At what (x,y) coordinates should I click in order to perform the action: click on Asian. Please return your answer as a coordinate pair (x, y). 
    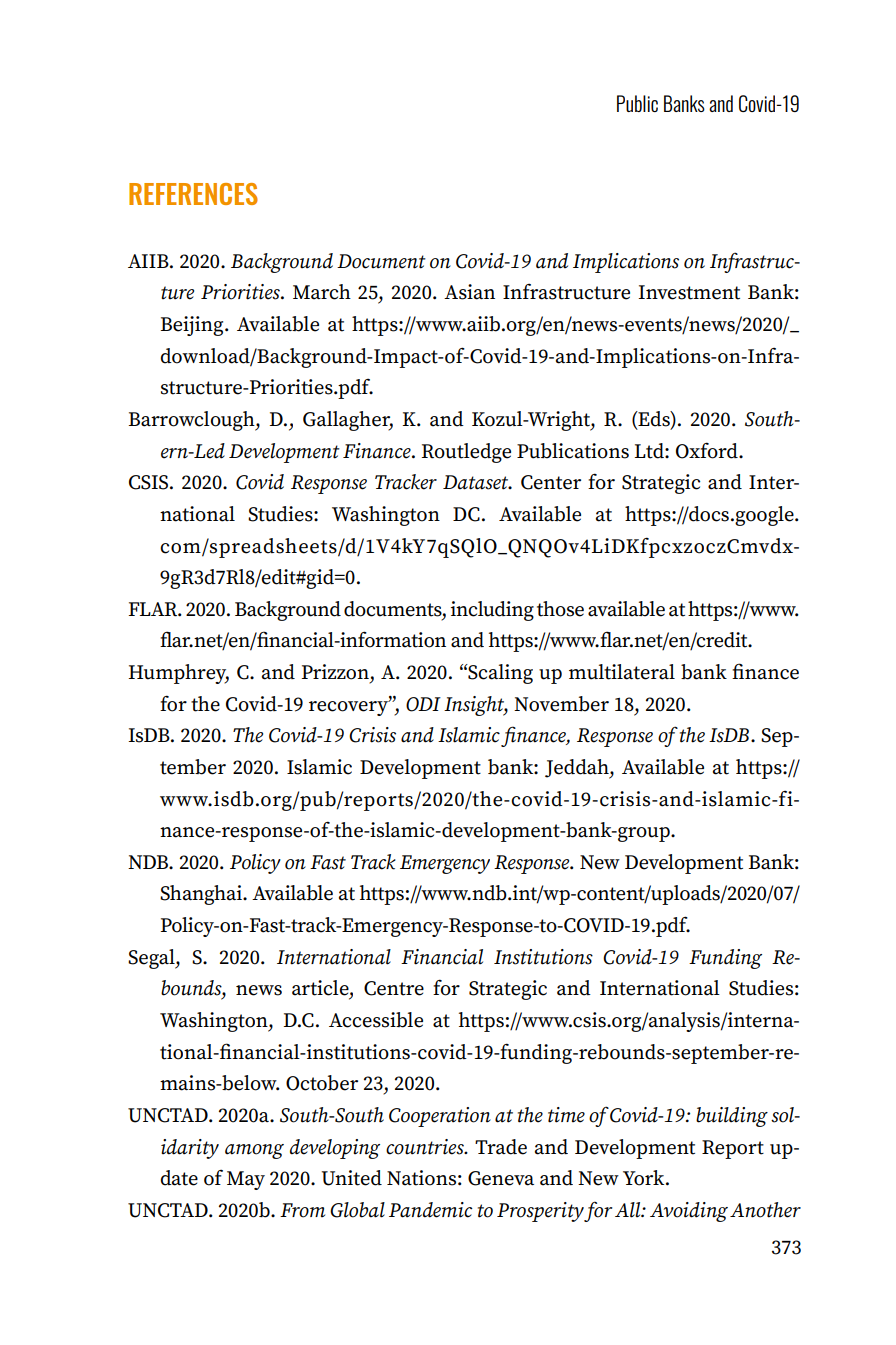
    Looking at the image, I should click on (469, 292).
